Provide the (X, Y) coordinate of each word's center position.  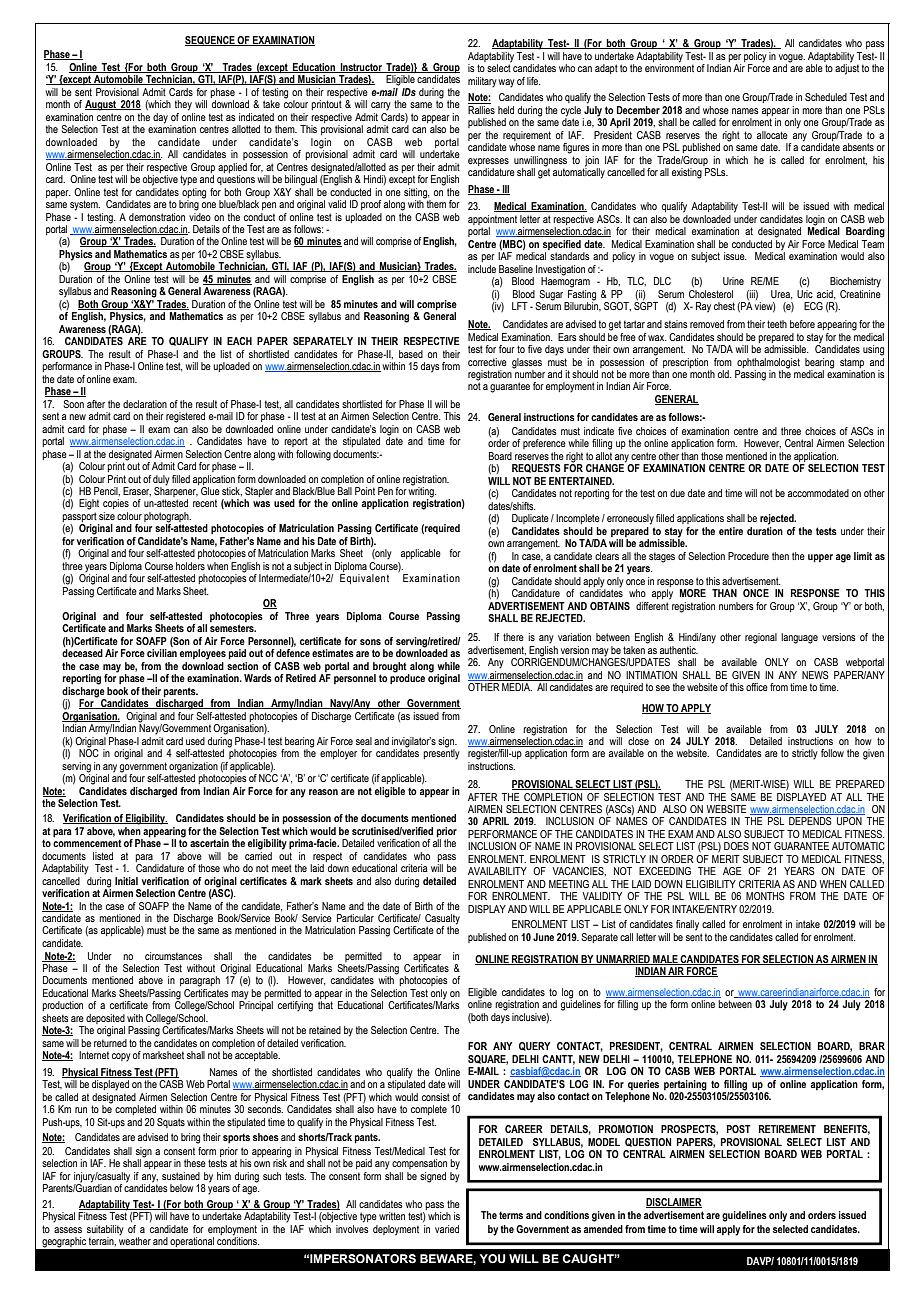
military (482, 82)
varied (447, 1229)
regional (761, 638)
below (182, 1188)
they (183, 105)
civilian (162, 653)
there (513, 637)
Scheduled (826, 97)
